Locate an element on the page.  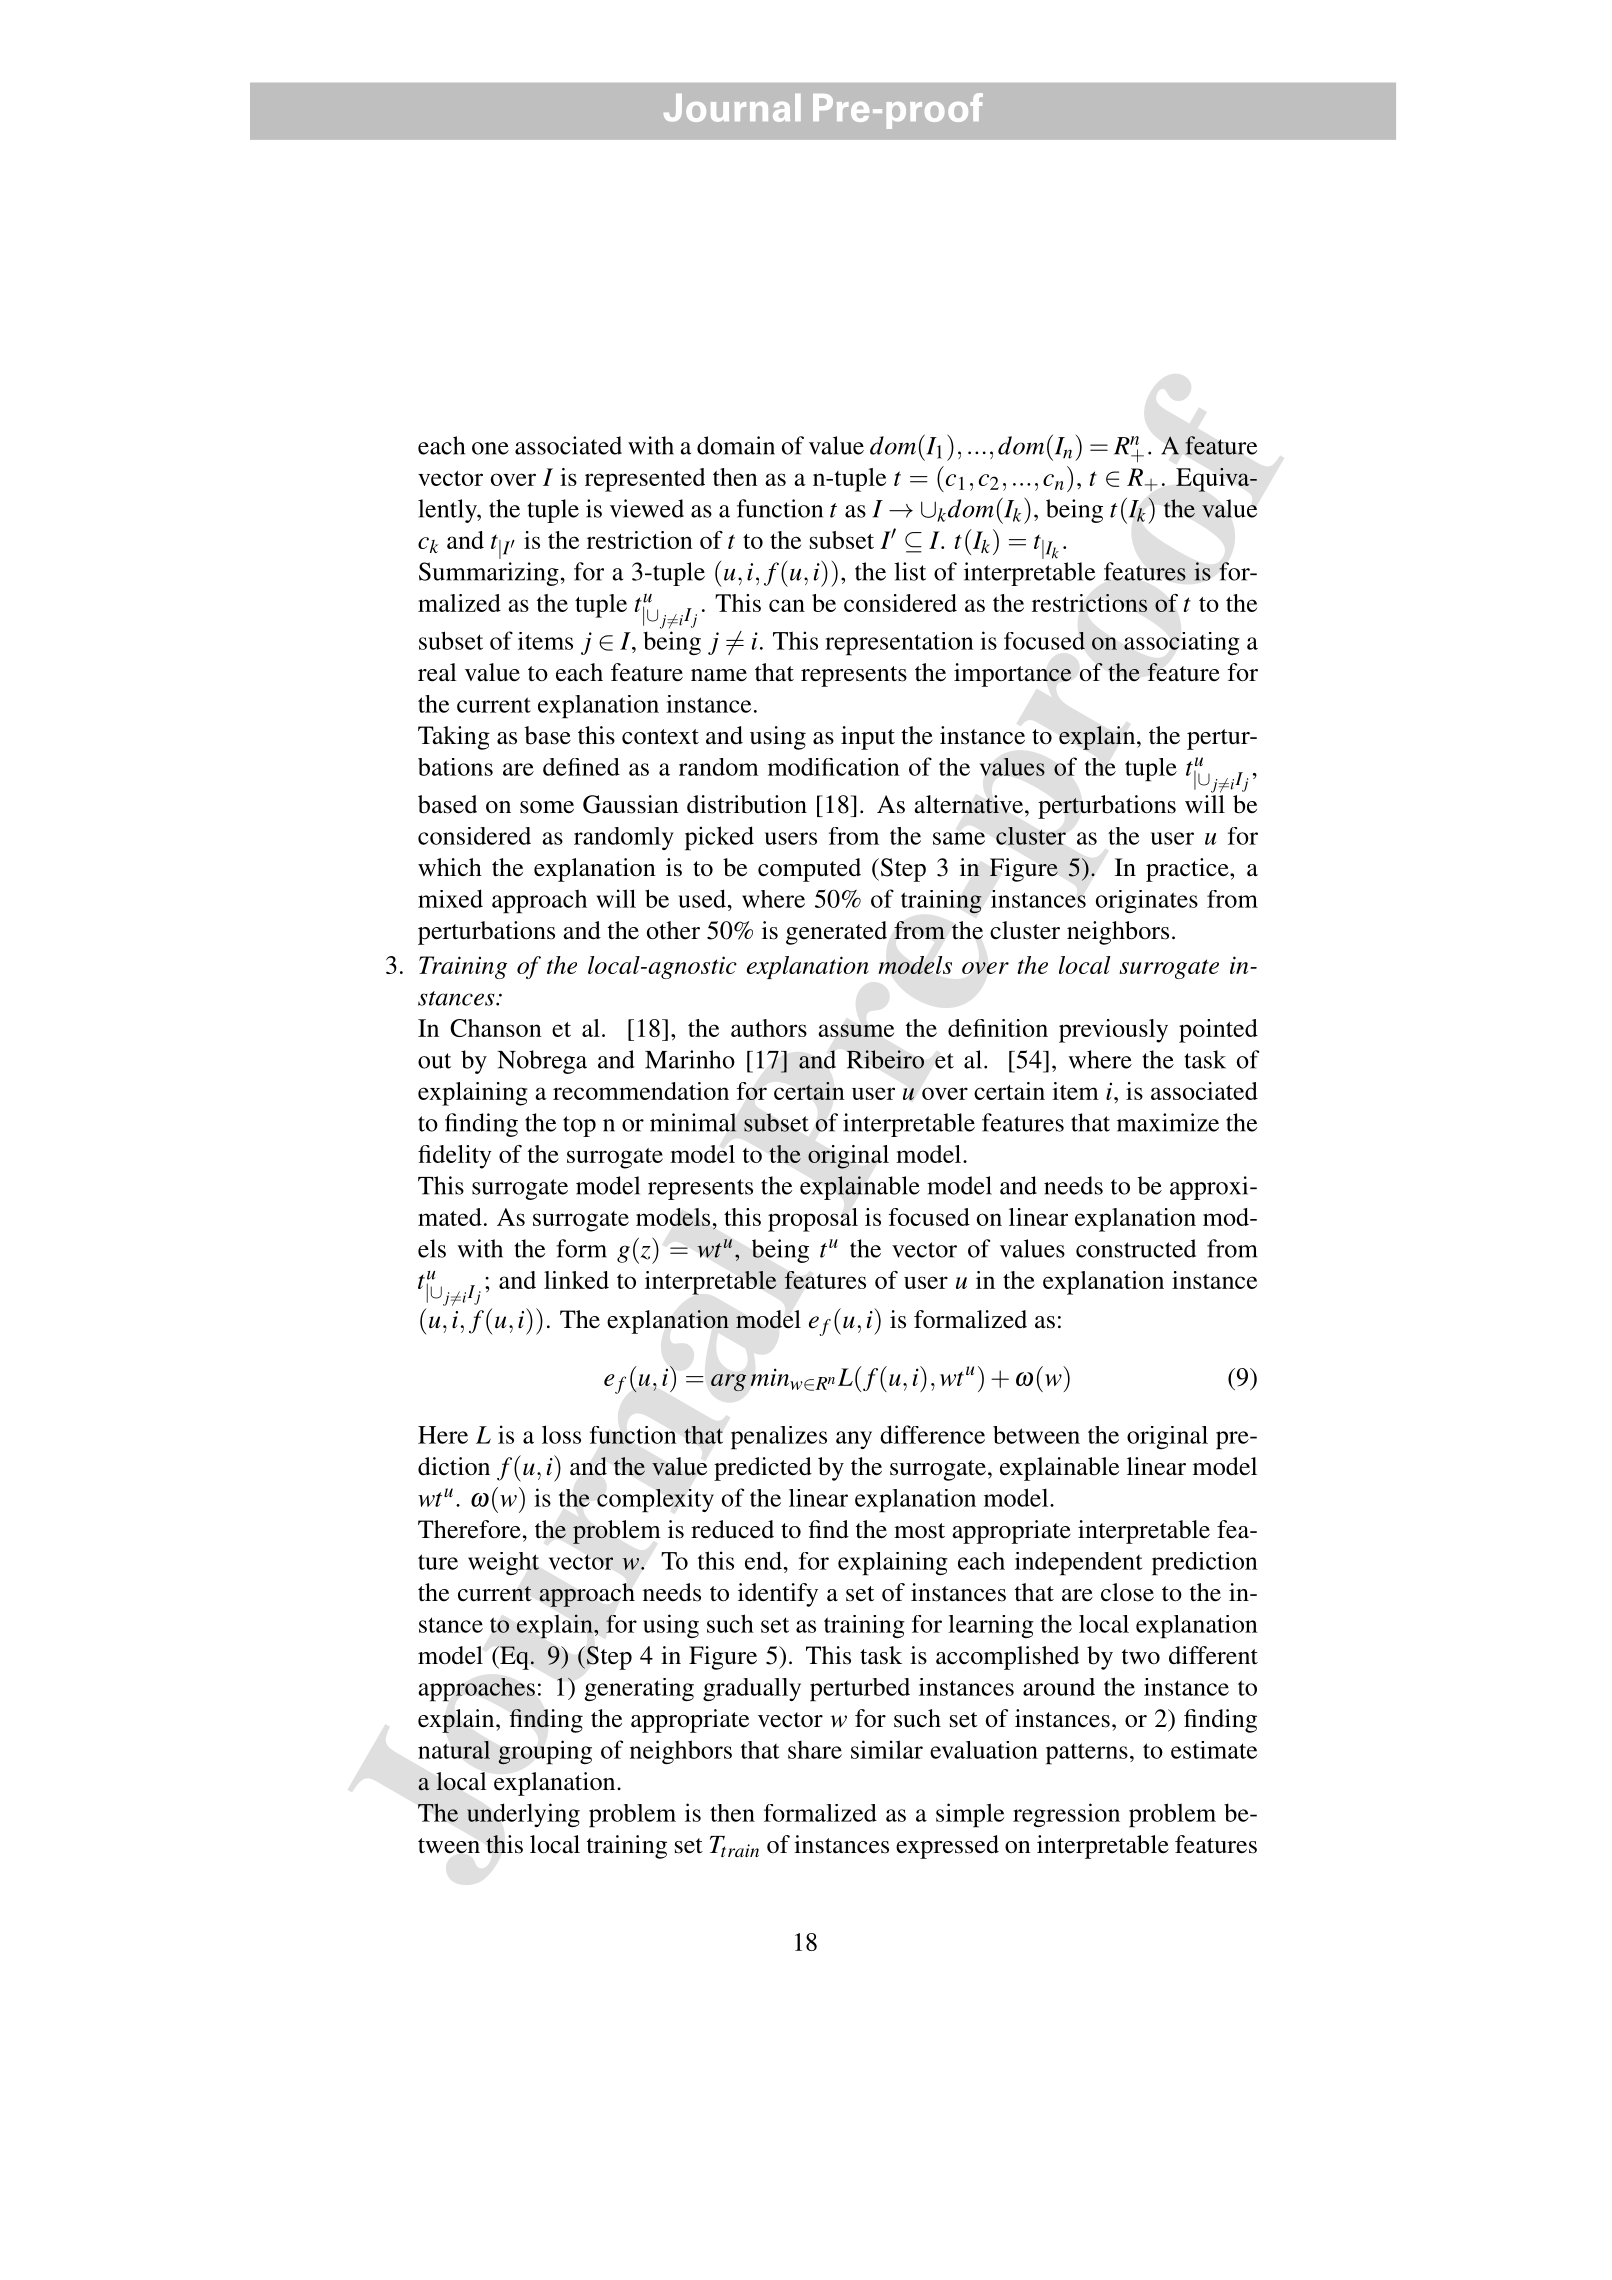
one is located at coordinates (490, 448).
